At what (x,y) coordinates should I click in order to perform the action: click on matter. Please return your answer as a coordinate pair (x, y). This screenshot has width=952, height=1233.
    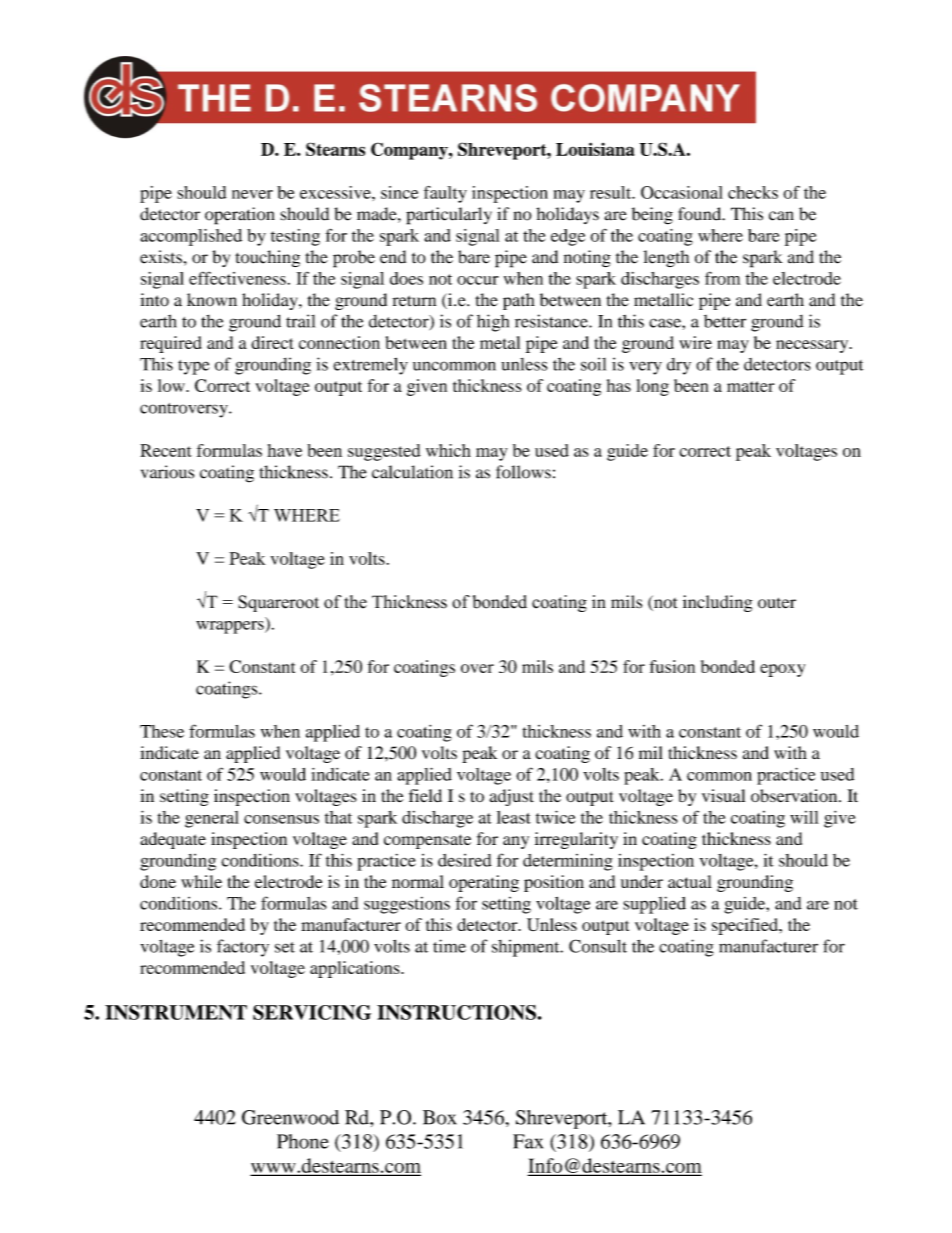
    Looking at the image, I should click on (750, 386).
